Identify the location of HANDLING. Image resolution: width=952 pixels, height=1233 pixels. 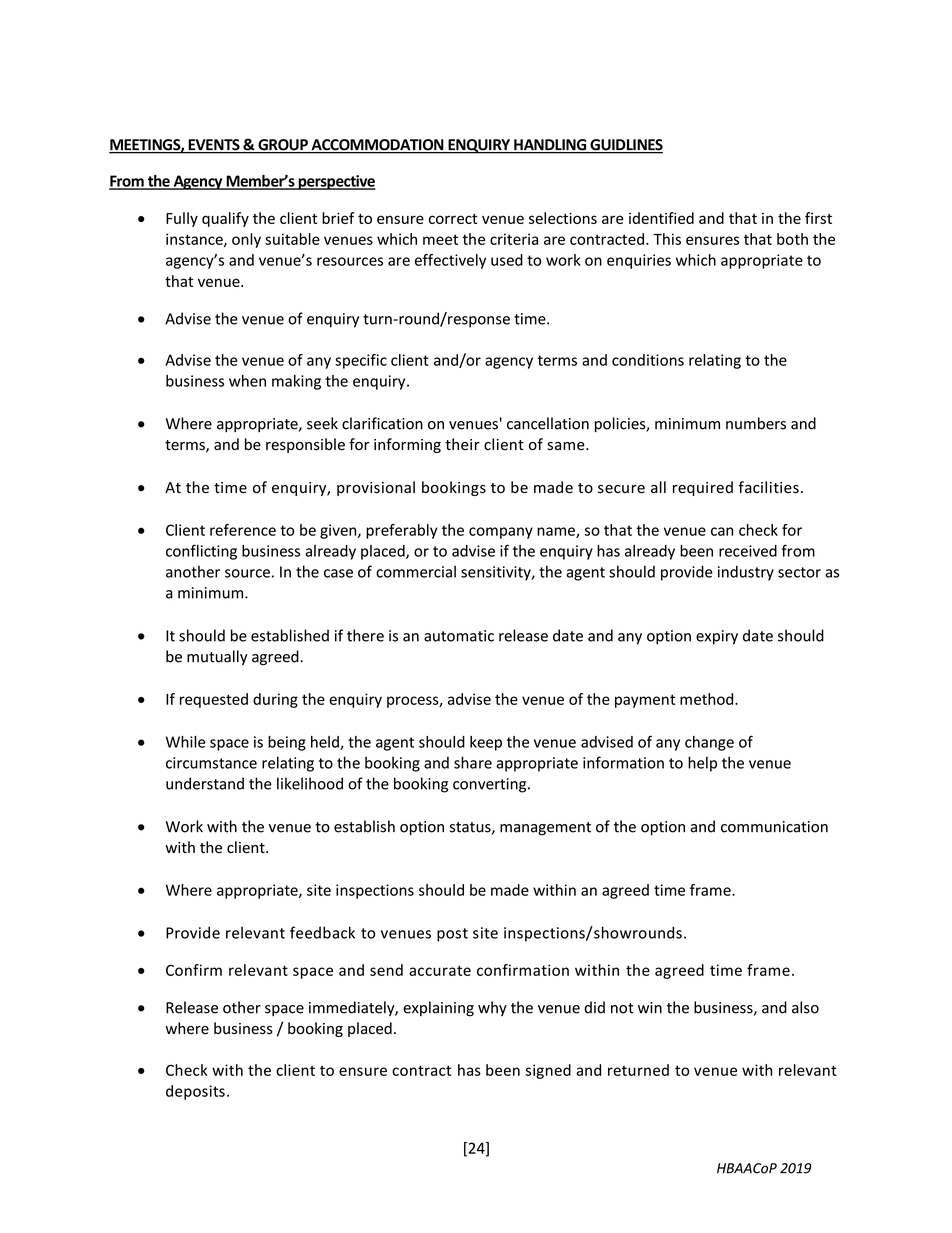
(550, 146).
